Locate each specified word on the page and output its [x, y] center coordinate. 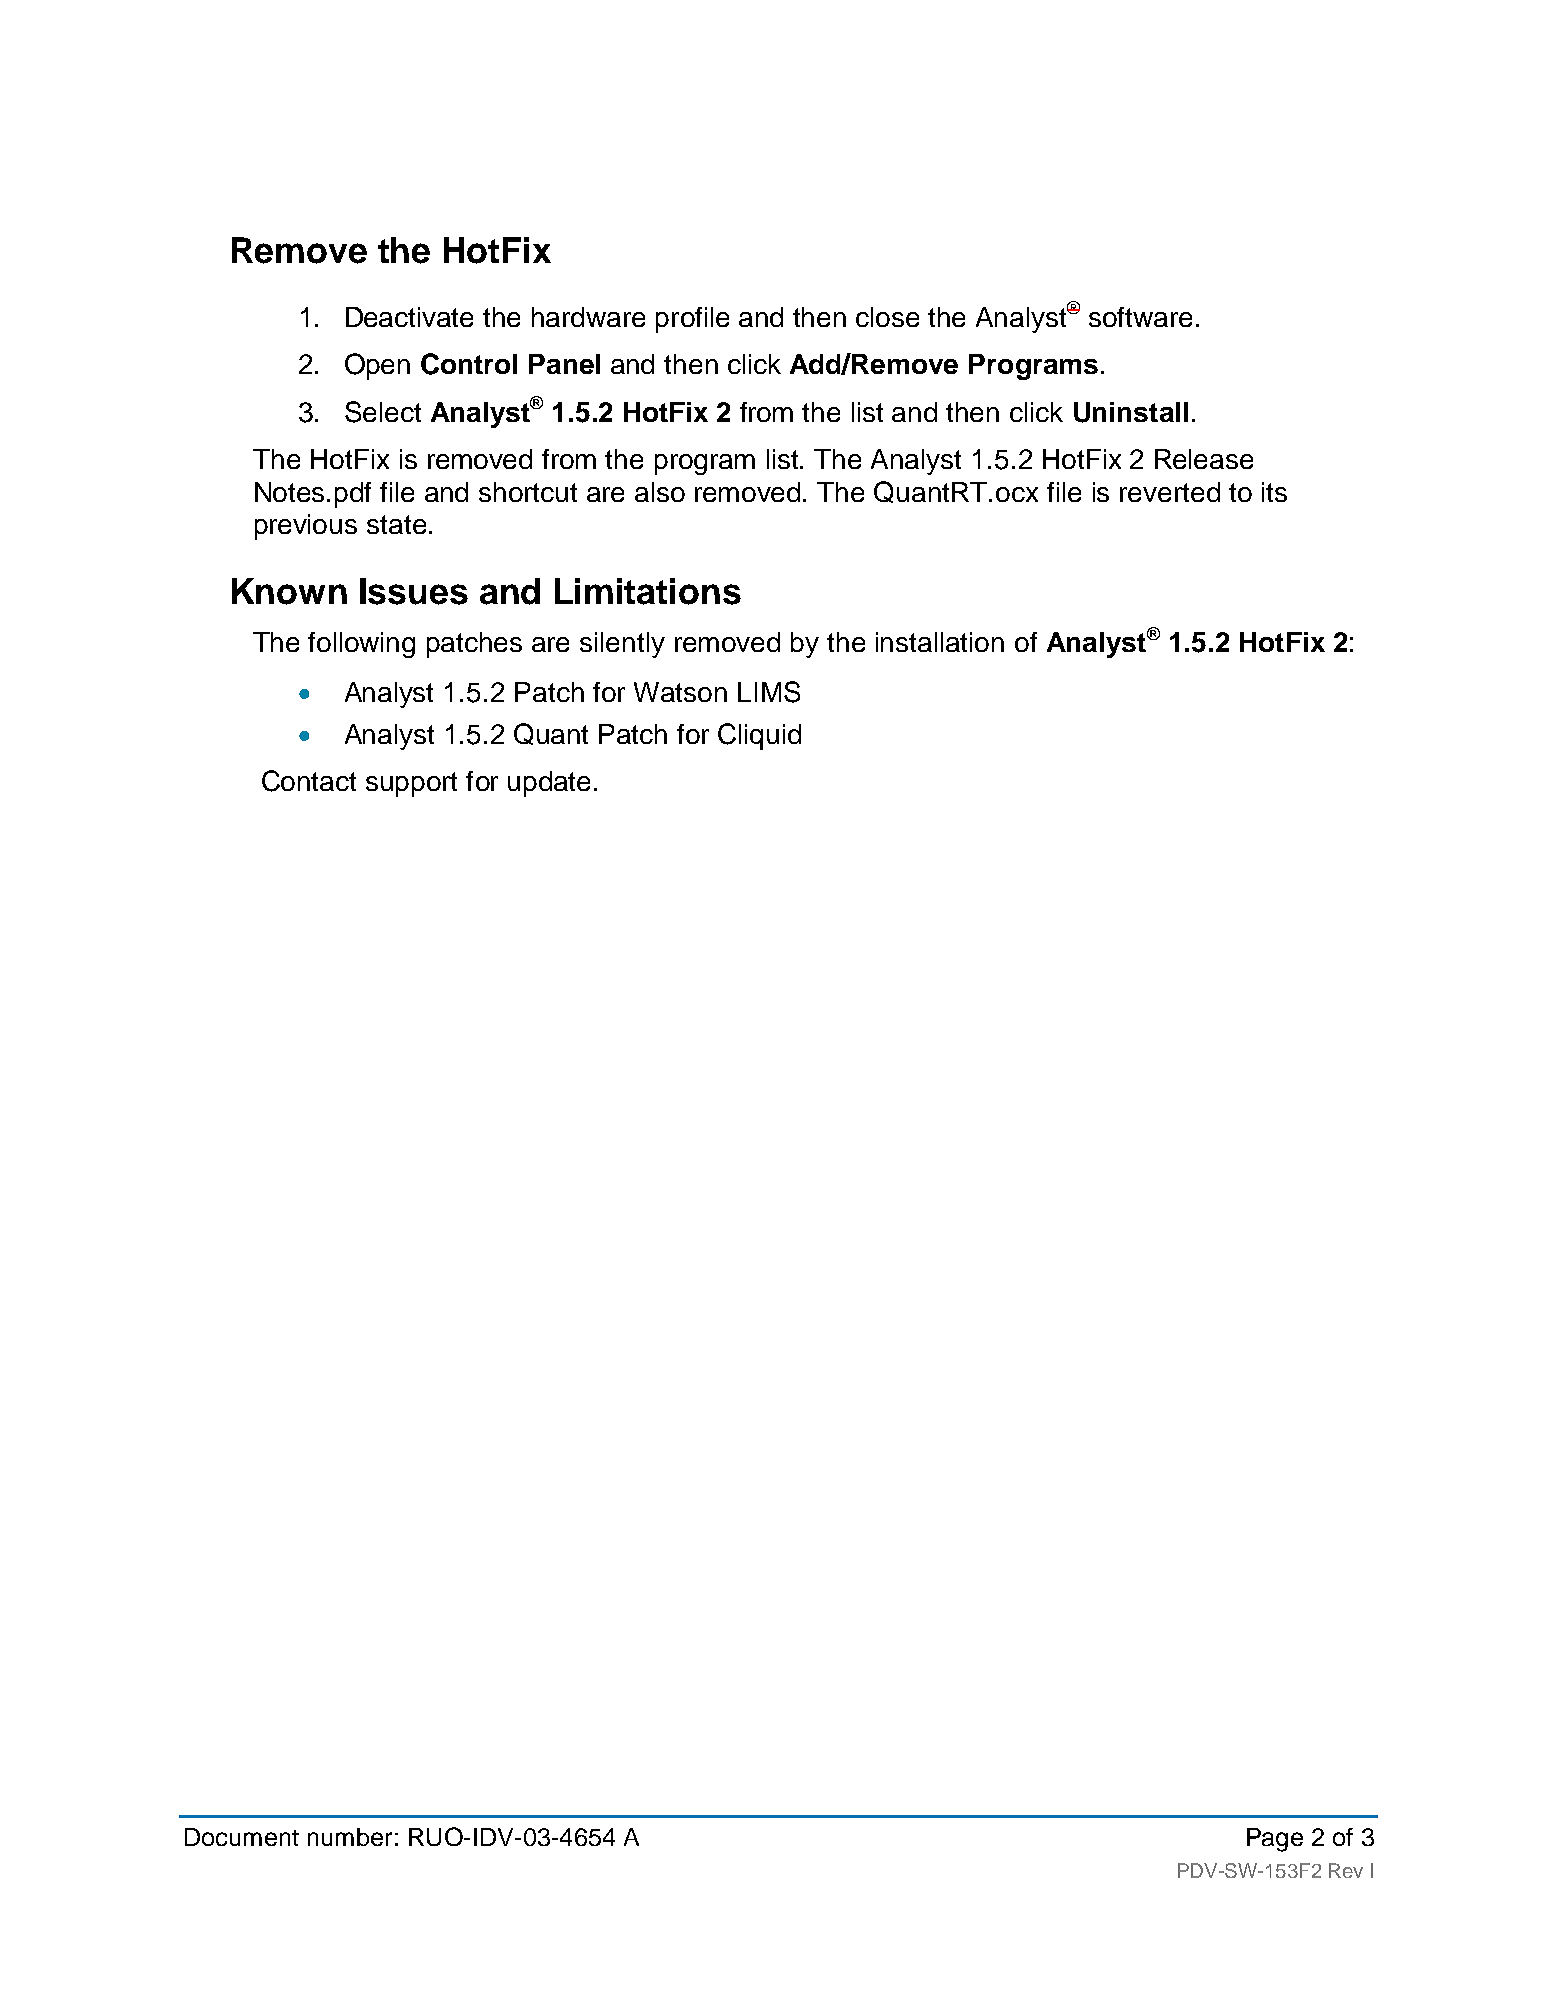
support [411, 784]
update [549, 784]
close [887, 317]
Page [1275, 1840]
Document [242, 1837]
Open [377, 366]
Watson [680, 692]
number [350, 1837]
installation [940, 642]
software [1140, 317]
